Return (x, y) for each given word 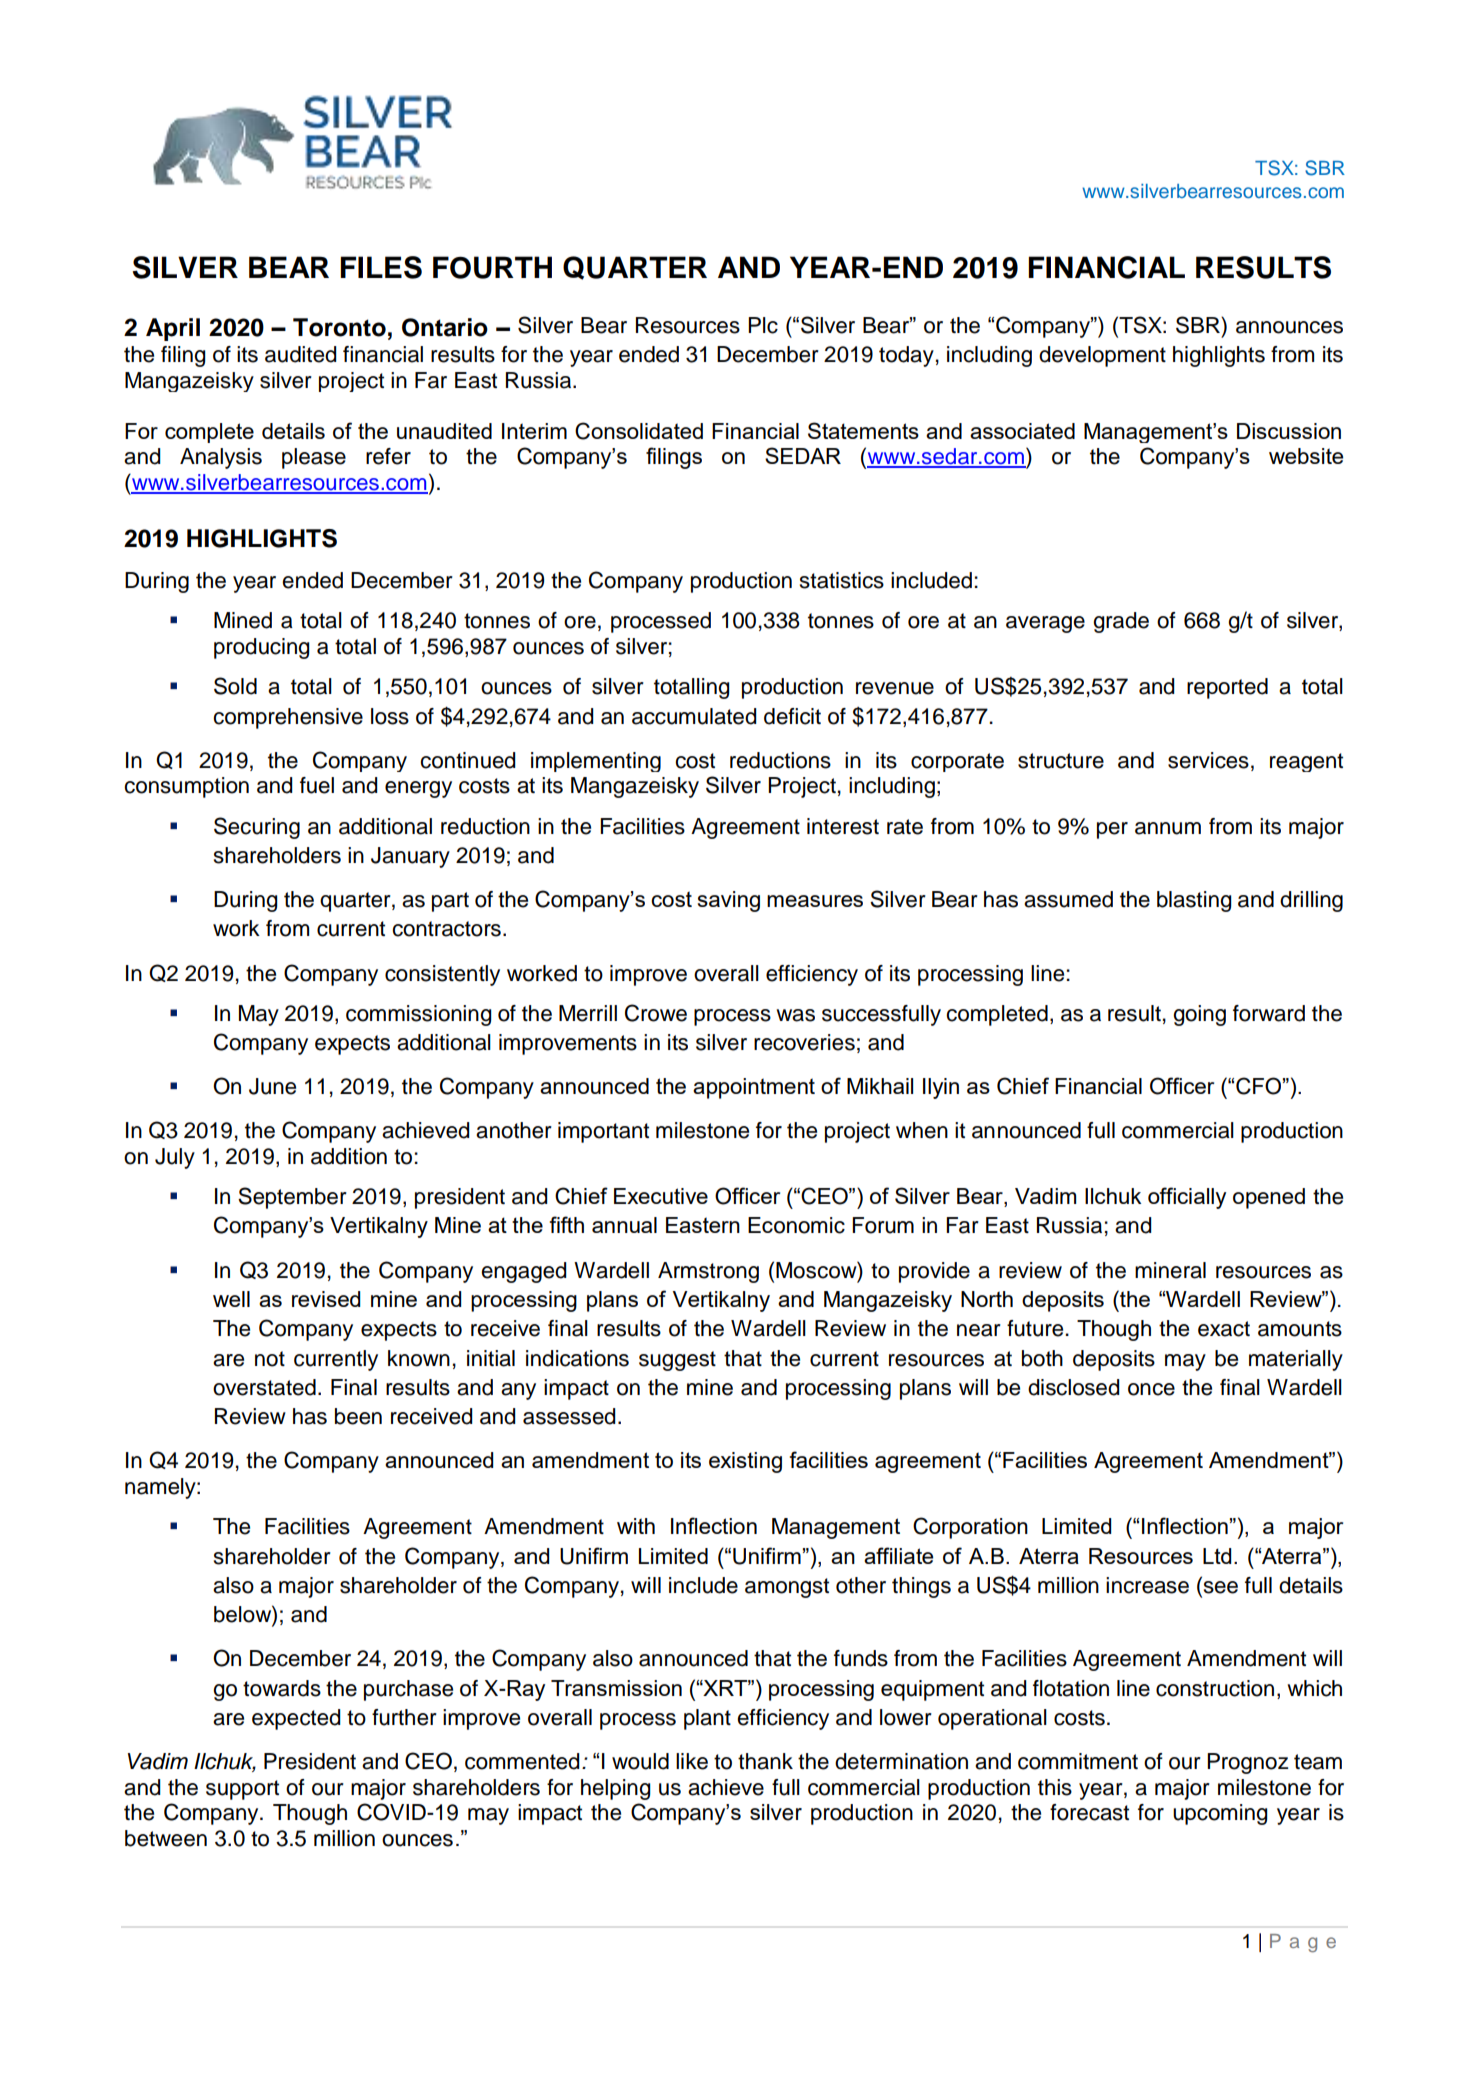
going (1199, 1015)
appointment (754, 1088)
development (1102, 356)
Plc (763, 325)
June (272, 1086)
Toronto (339, 327)
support (242, 1790)
